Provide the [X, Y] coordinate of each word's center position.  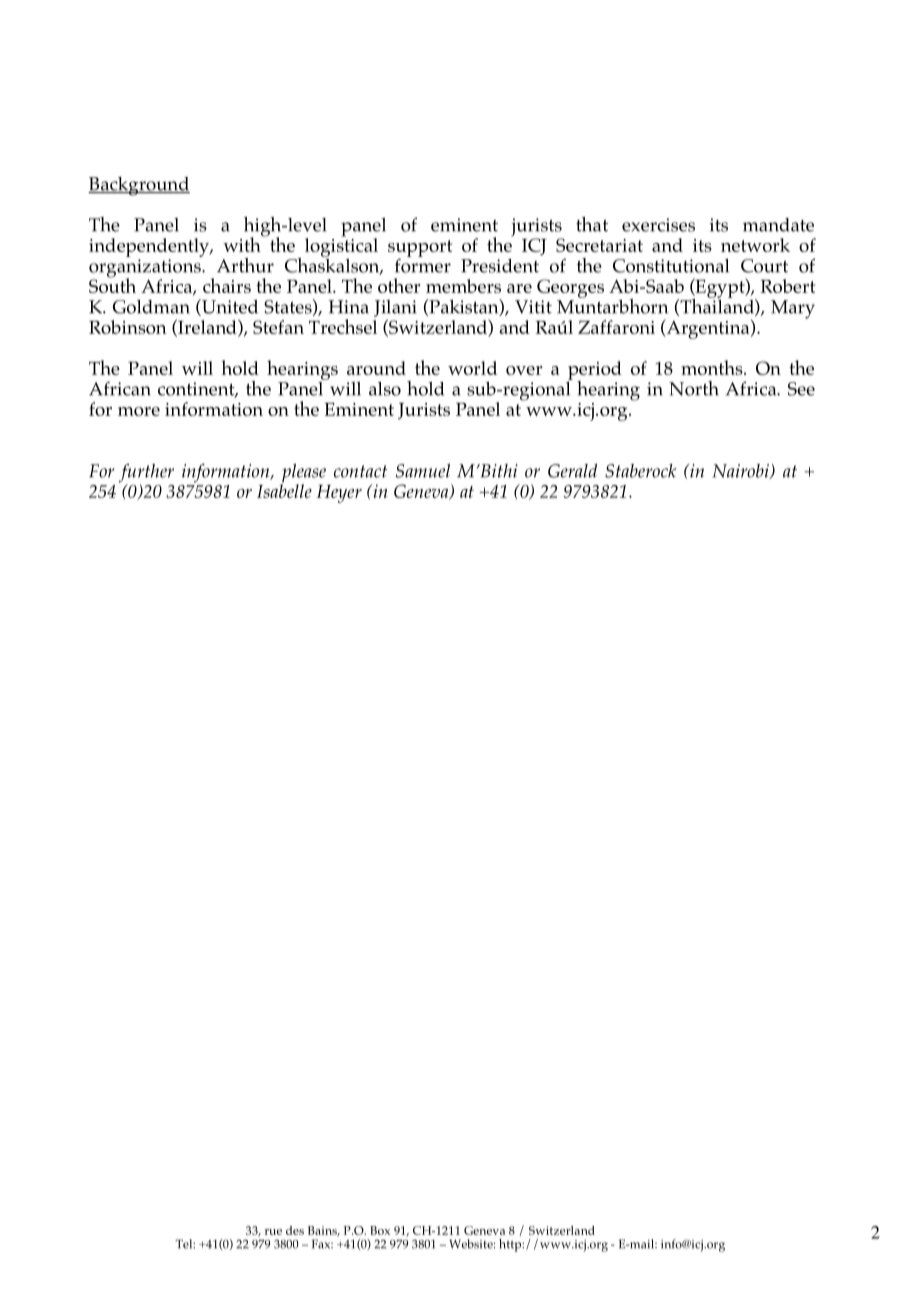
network [755, 245]
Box [380, 1230]
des [295, 1230]
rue [273, 1232]
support [420, 249]
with [243, 243]
